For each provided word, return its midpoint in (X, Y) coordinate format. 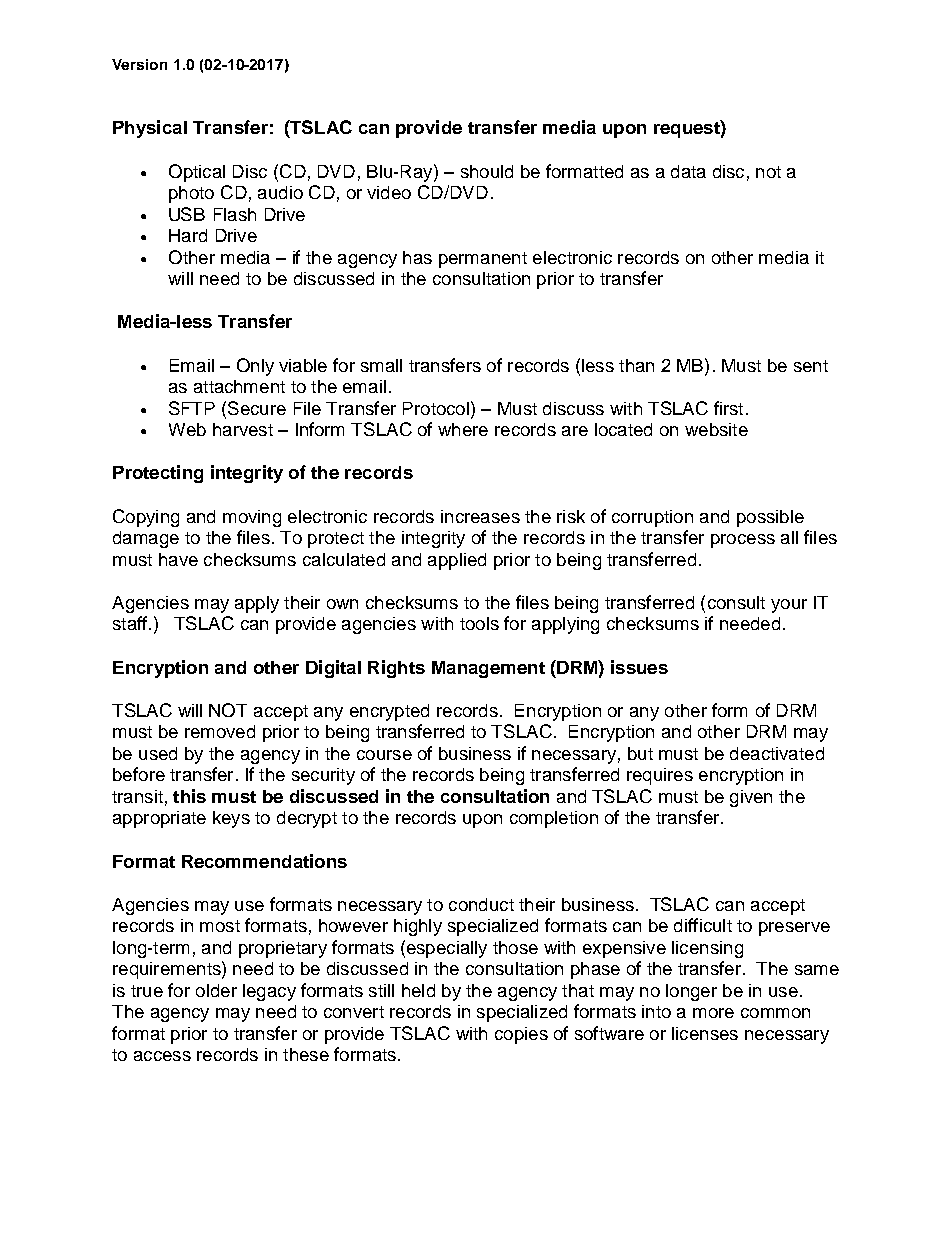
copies (521, 1035)
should (487, 171)
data (688, 171)
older (216, 990)
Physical (150, 129)
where (463, 429)
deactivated (777, 753)
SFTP (192, 408)
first (728, 408)
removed (220, 731)
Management (488, 669)
